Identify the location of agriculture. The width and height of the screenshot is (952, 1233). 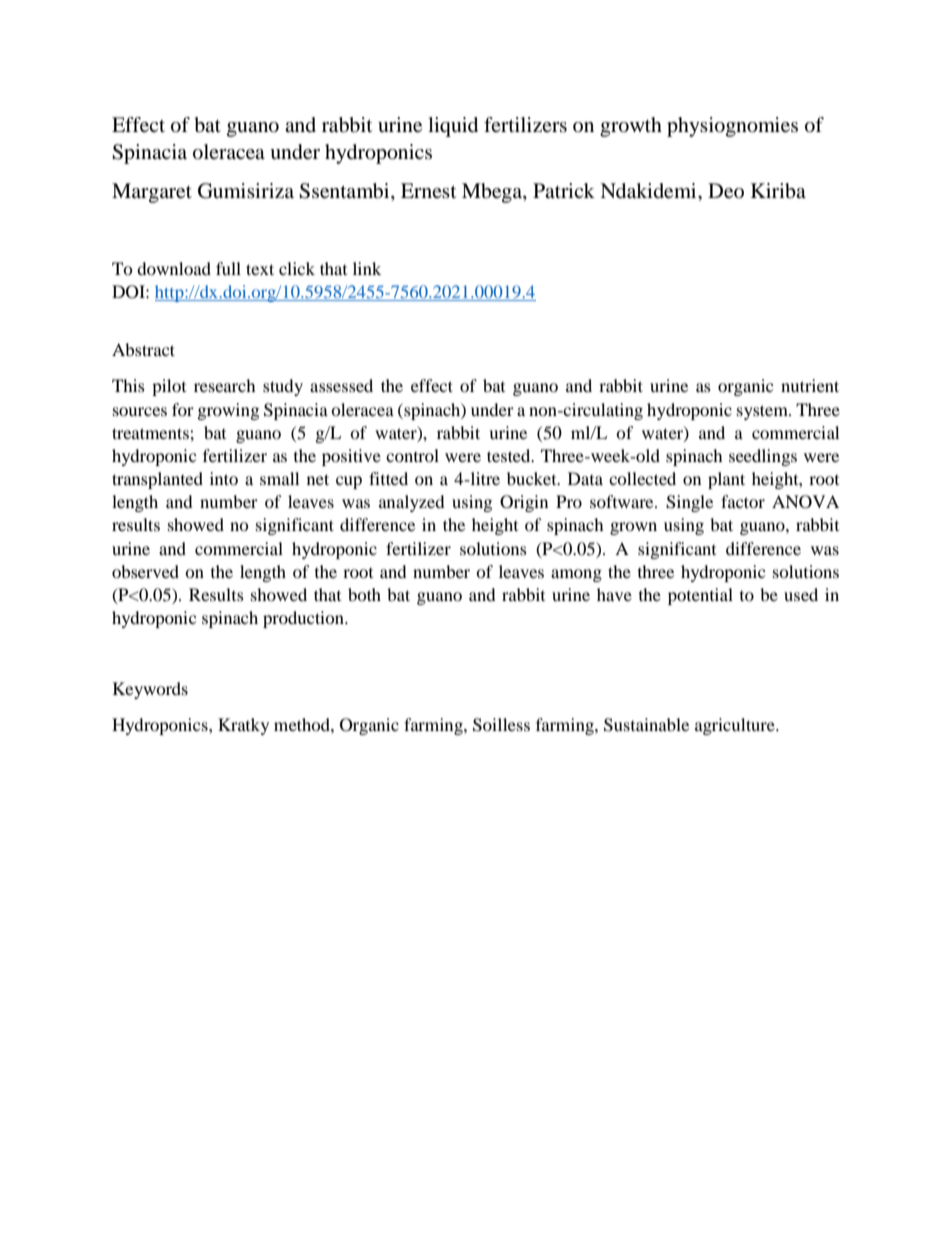
(736, 726).
